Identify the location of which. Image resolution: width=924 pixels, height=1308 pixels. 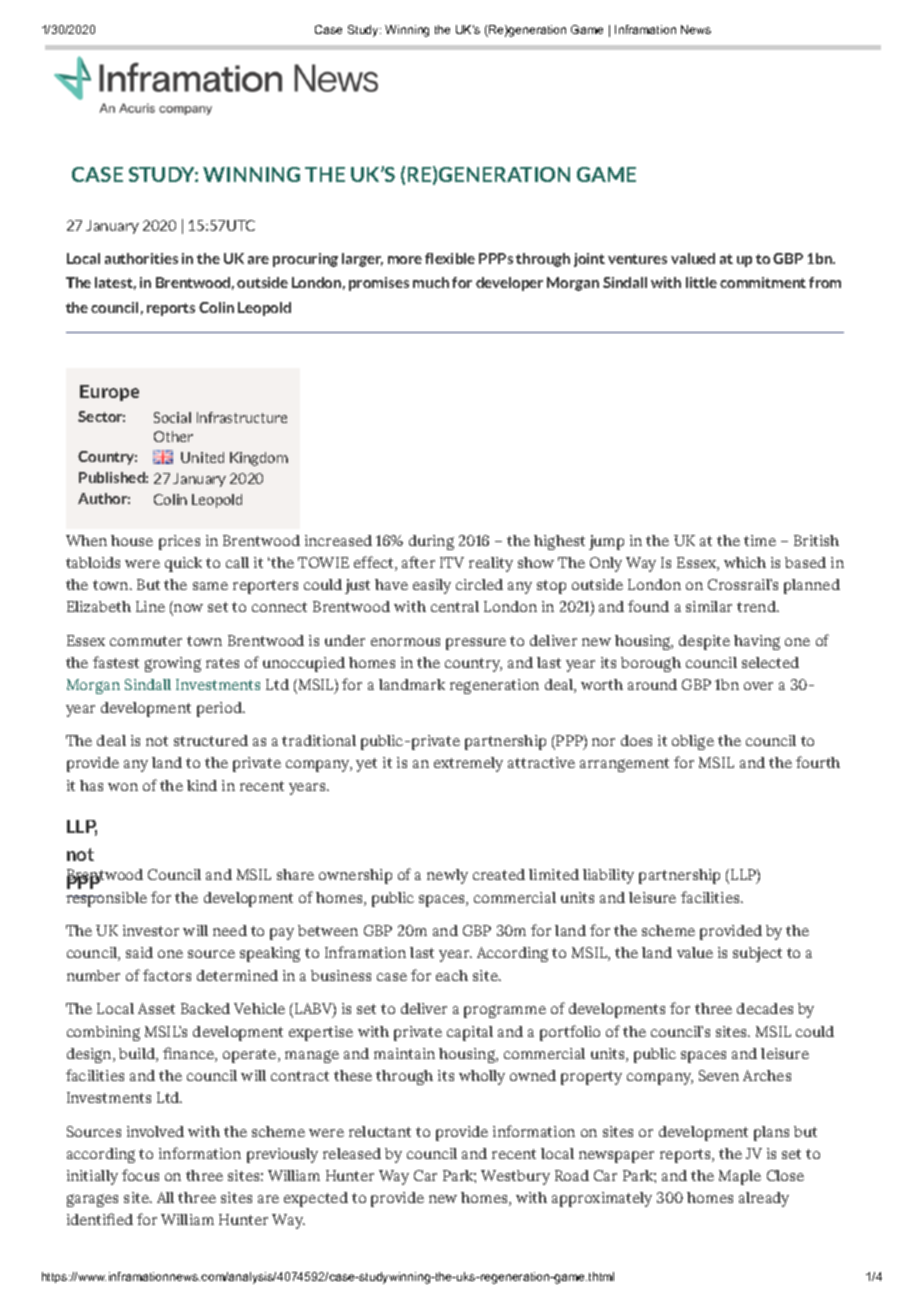
(745, 562).
